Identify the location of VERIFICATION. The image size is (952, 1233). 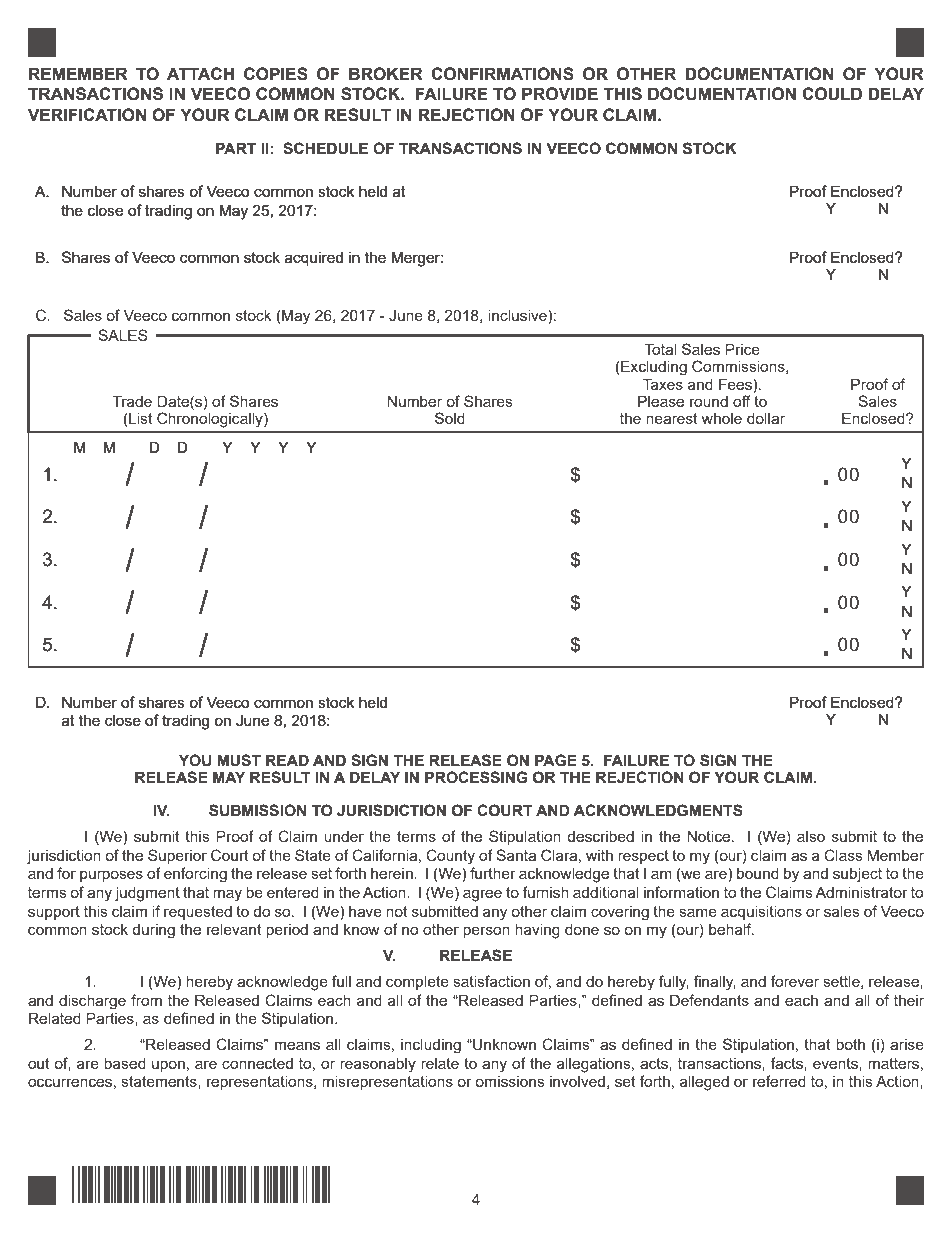
(87, 115).
